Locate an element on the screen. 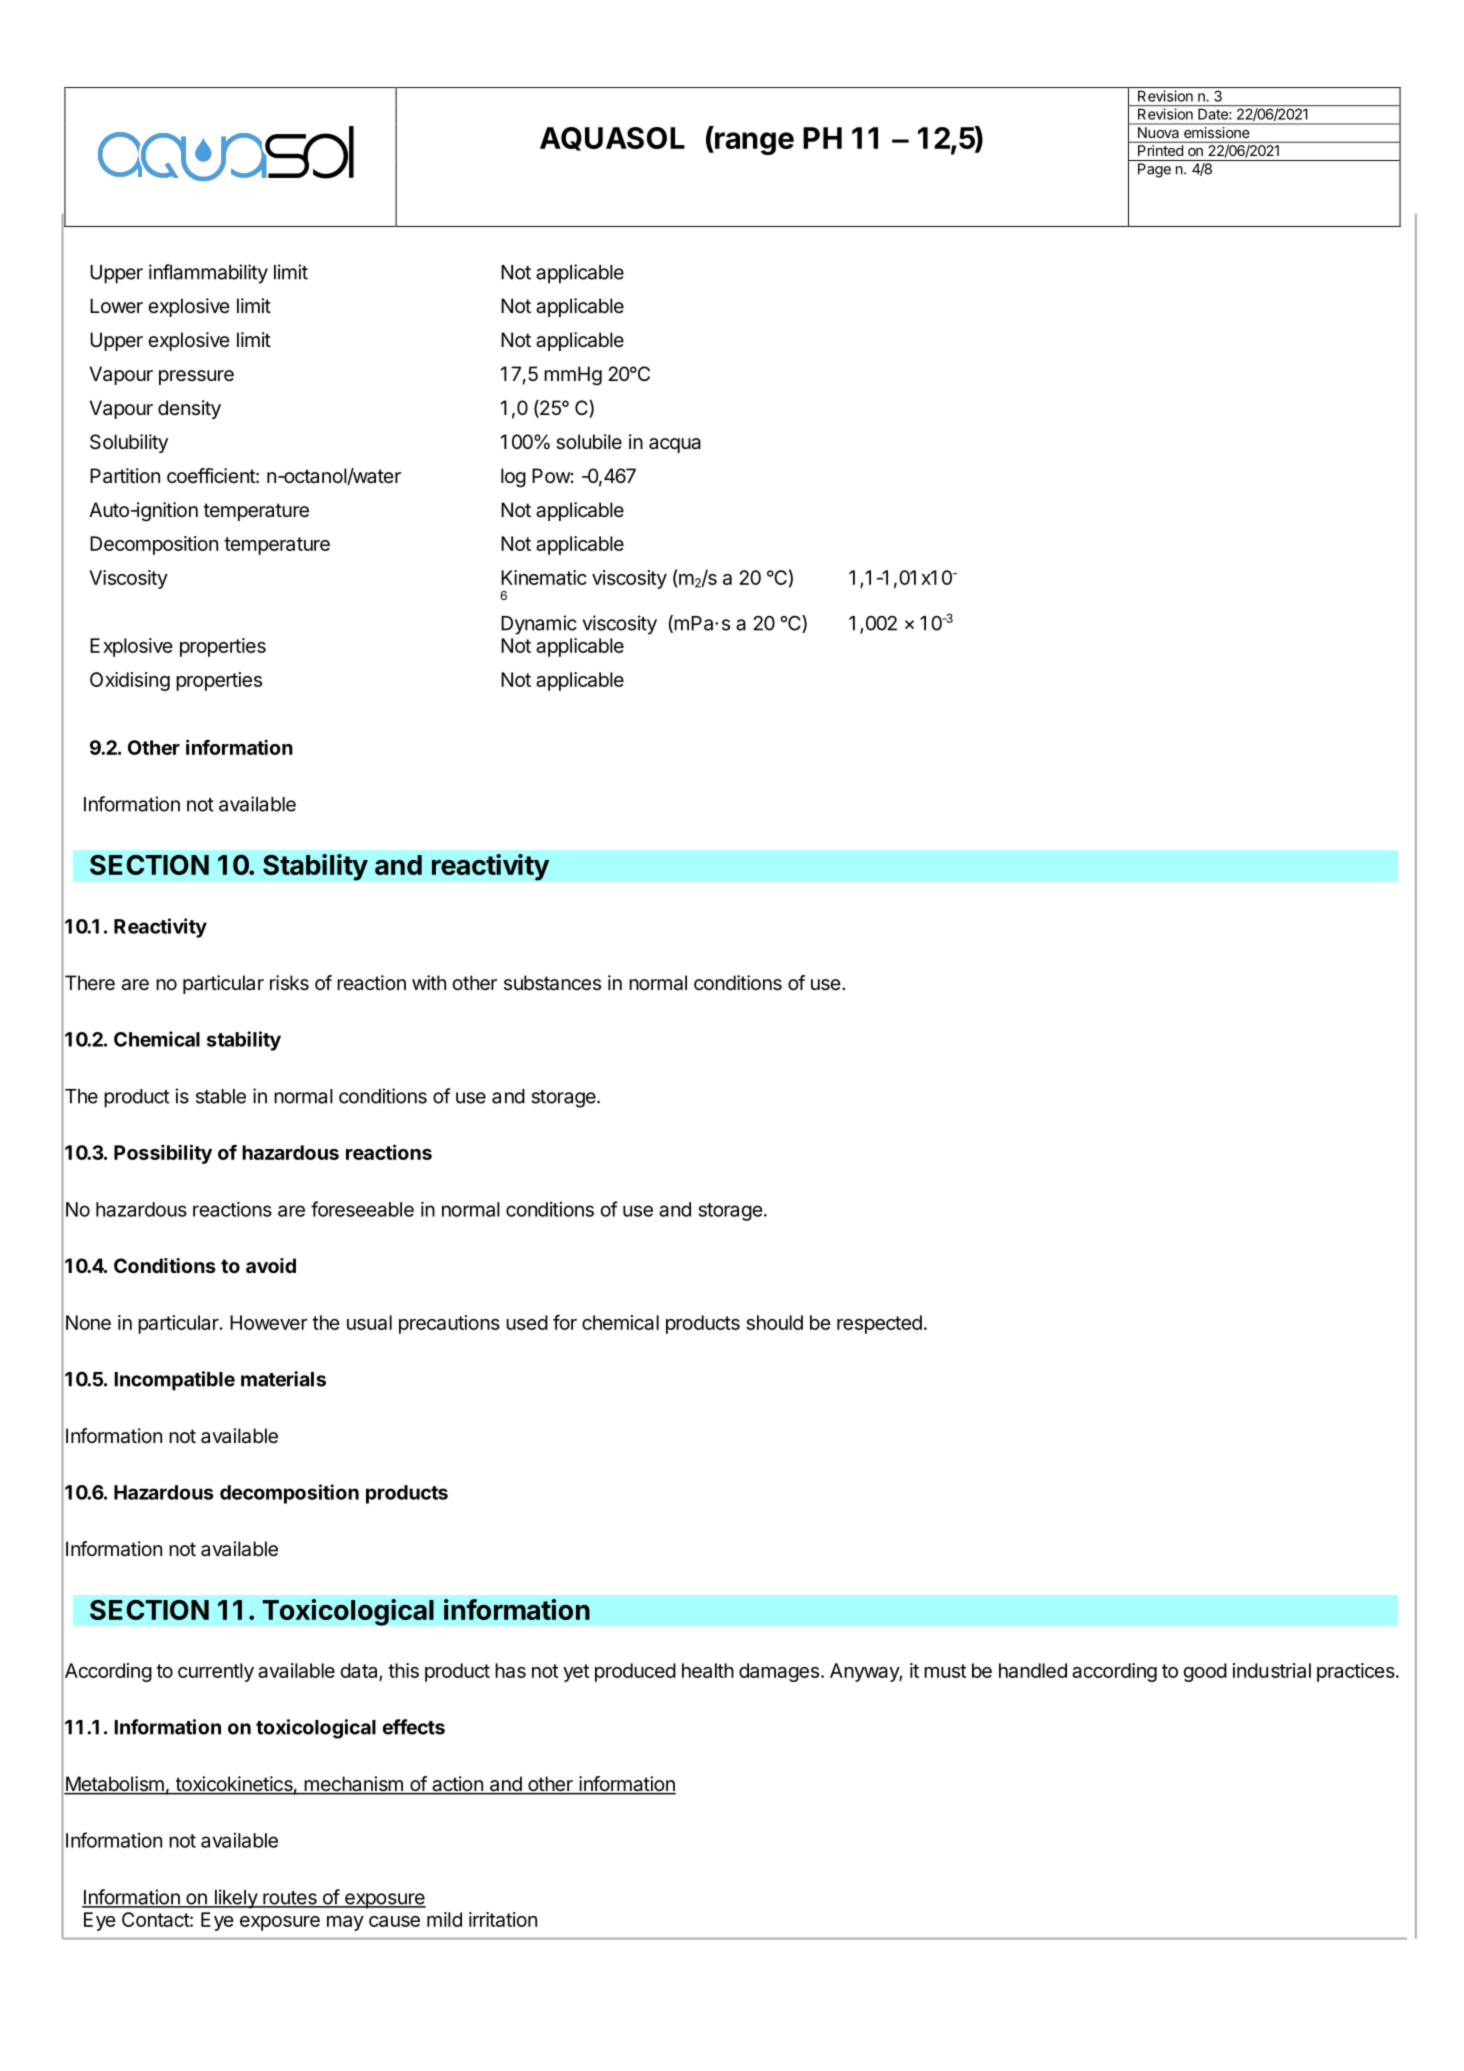  range is located at coordinates (753, 143).
